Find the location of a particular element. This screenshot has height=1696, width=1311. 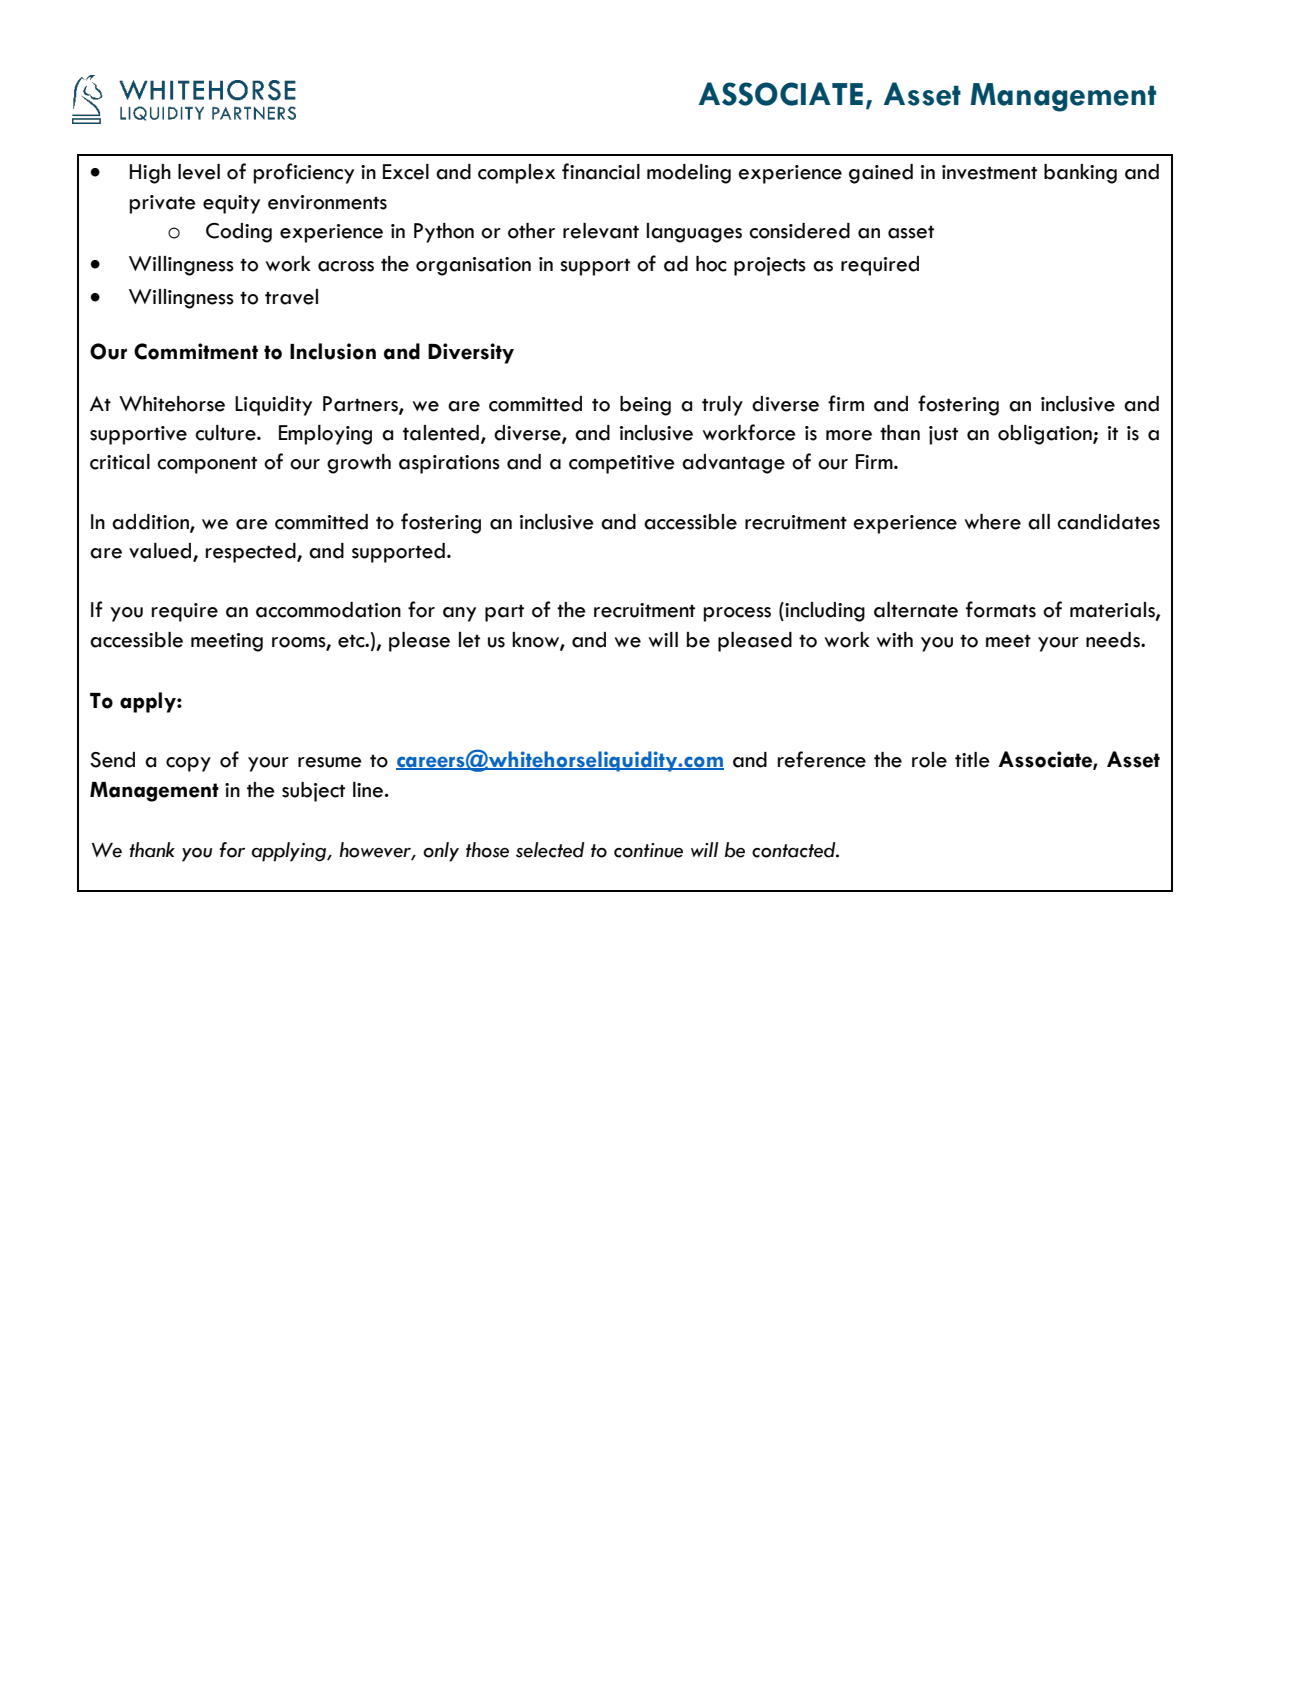

title is located at coordinates (972, 760).
